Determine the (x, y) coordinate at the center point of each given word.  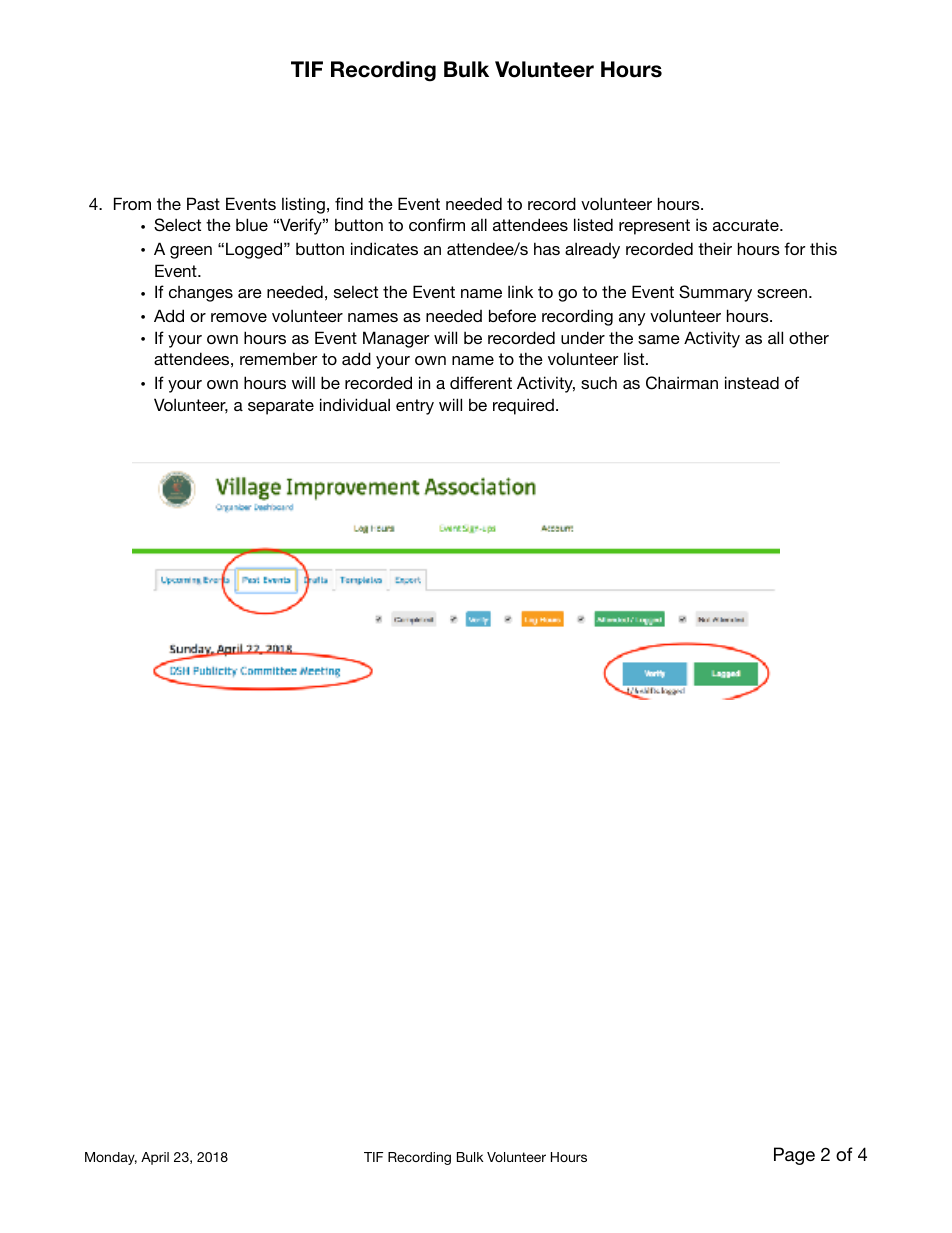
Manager (396, 339)
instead (752, 382)
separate (281, 407)
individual (355, 404)
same (659, 339)
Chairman (682, 383)
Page (794, 1156)
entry (415, 407)
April (155, 1158)
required (523, 406)
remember (278, 358)
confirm (437, 224)
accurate (747, 225)
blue (252, 224)
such (599, 383)
